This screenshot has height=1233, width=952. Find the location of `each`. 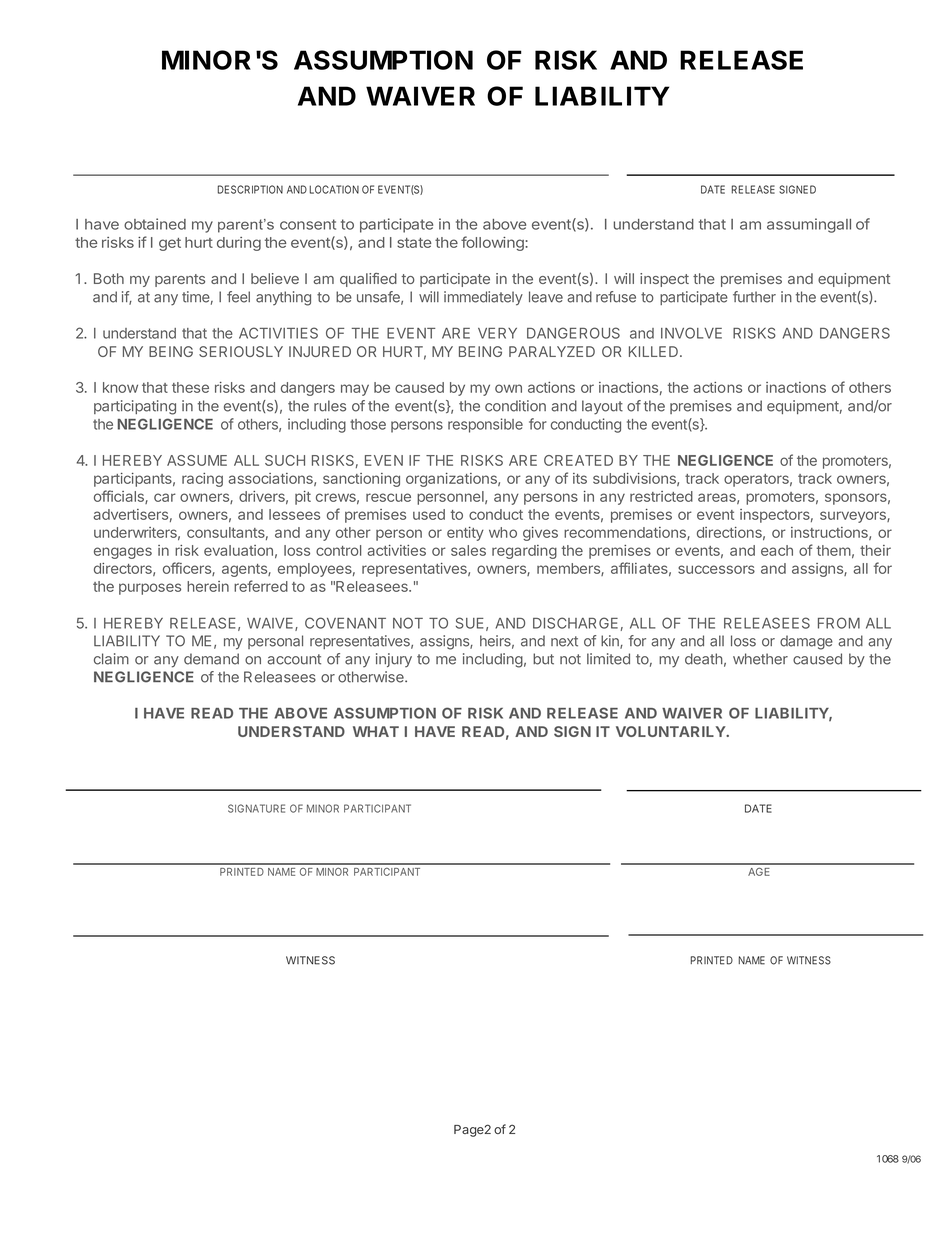

each is located at coordinates (777, 550).
